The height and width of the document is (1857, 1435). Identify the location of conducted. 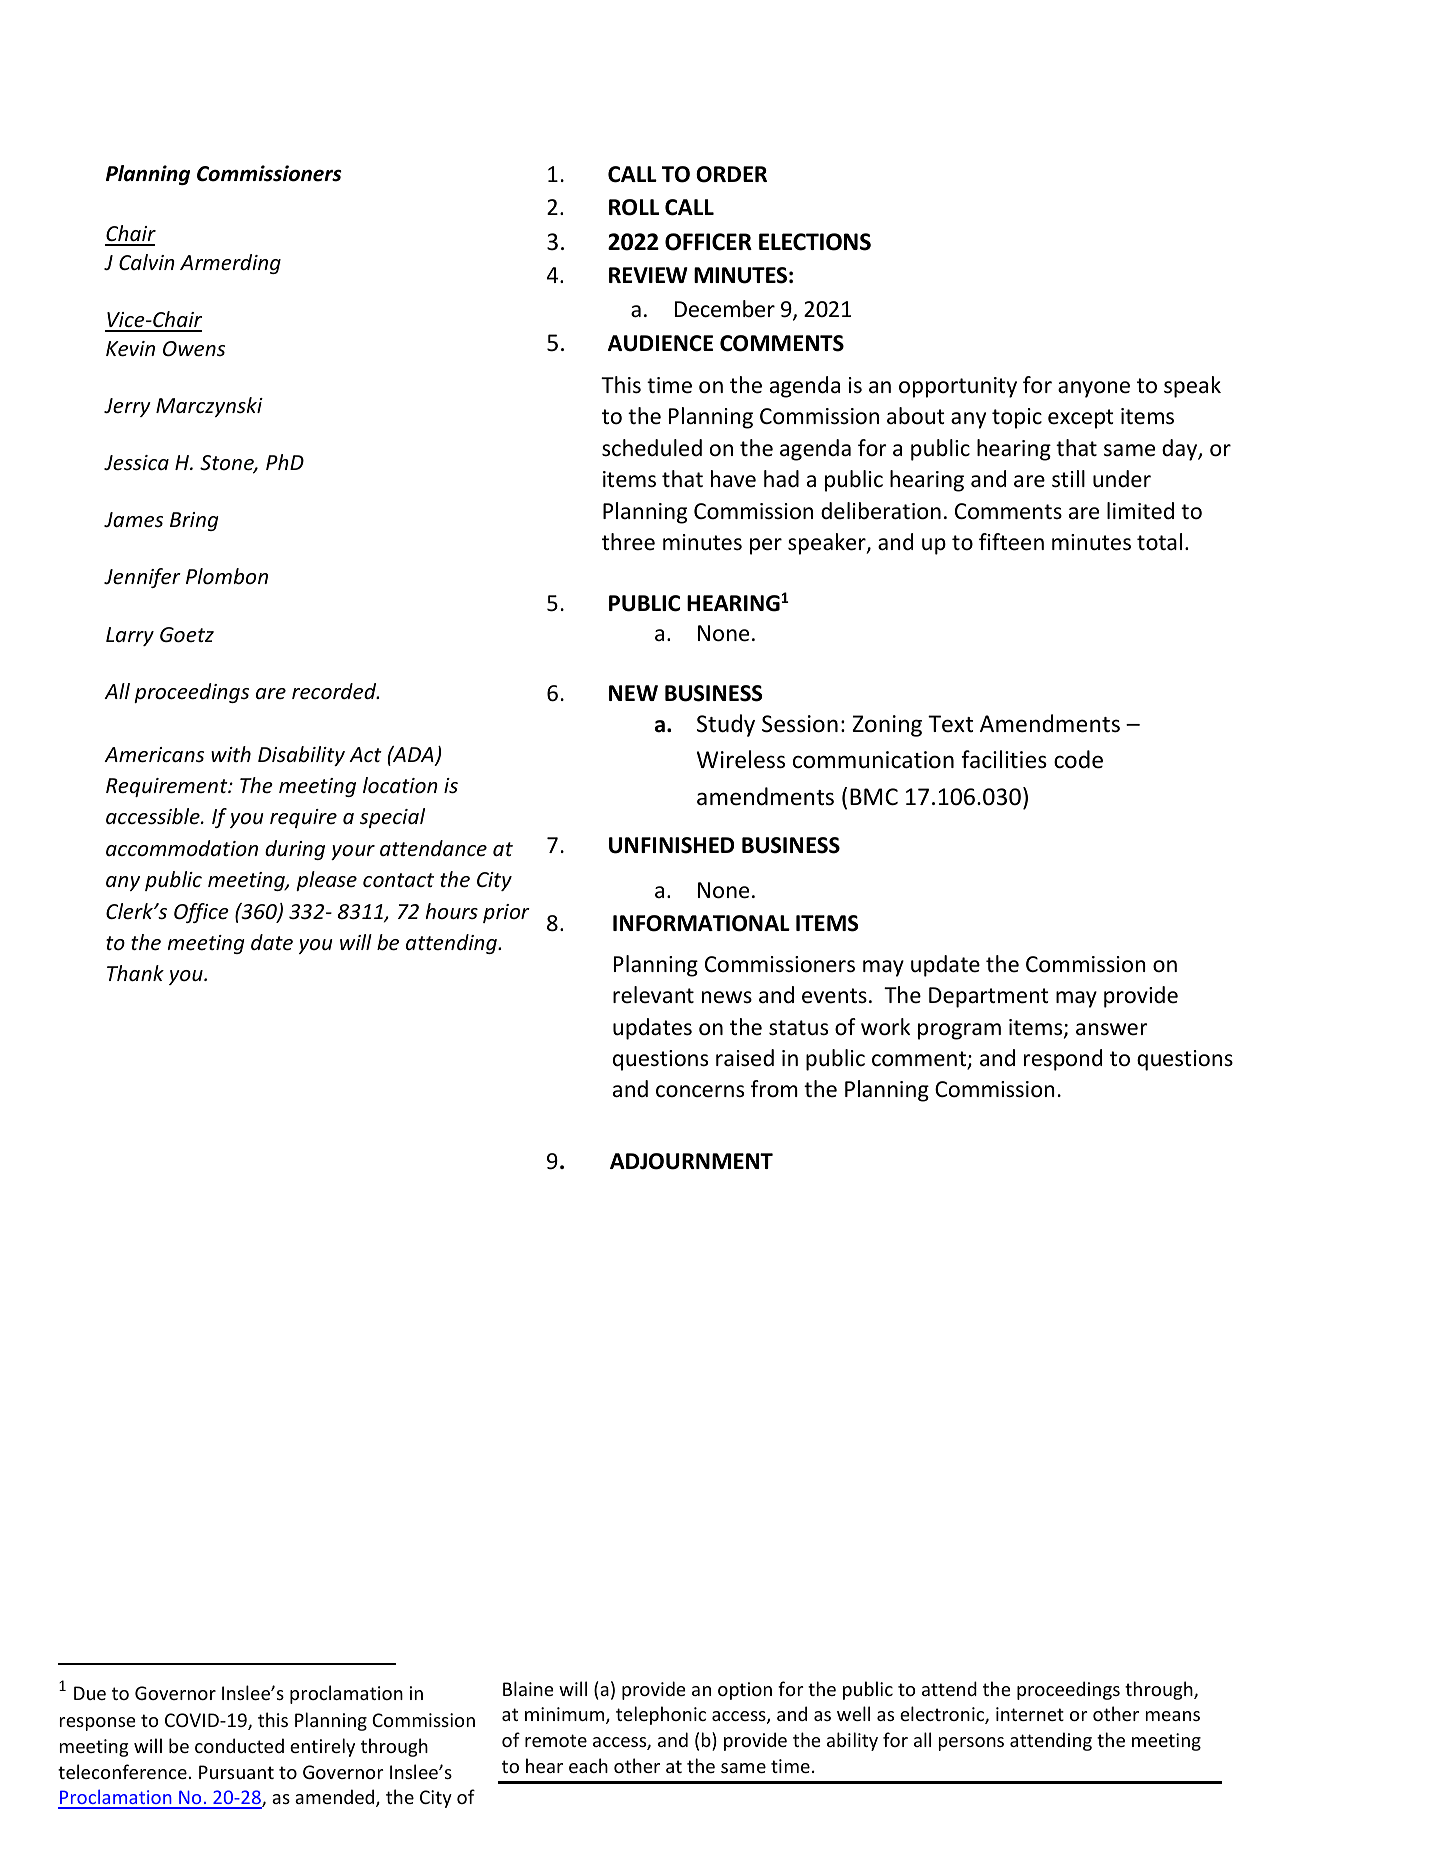
(239, 1745).
